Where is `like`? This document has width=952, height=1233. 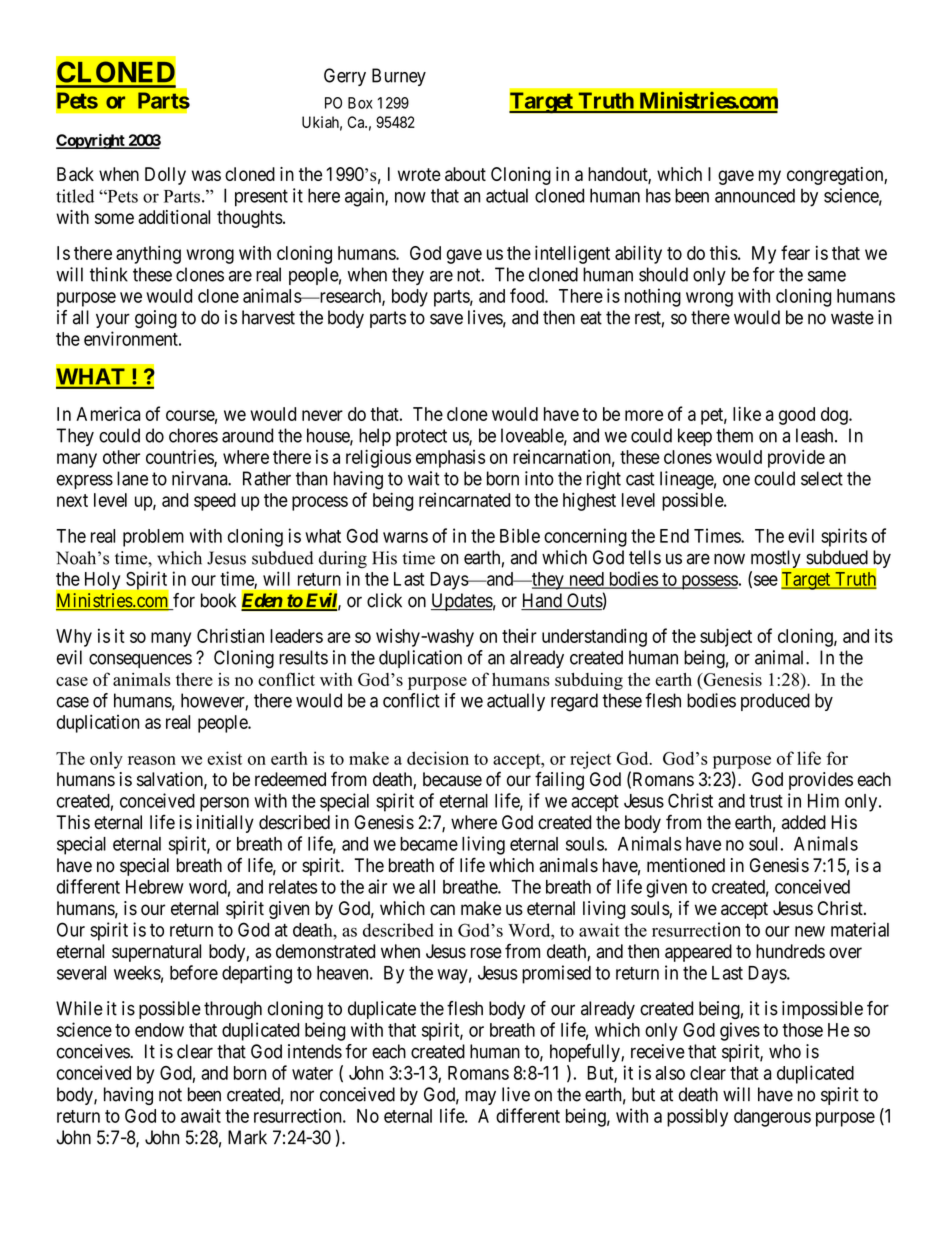
like is located at coordinates (747, 413).
